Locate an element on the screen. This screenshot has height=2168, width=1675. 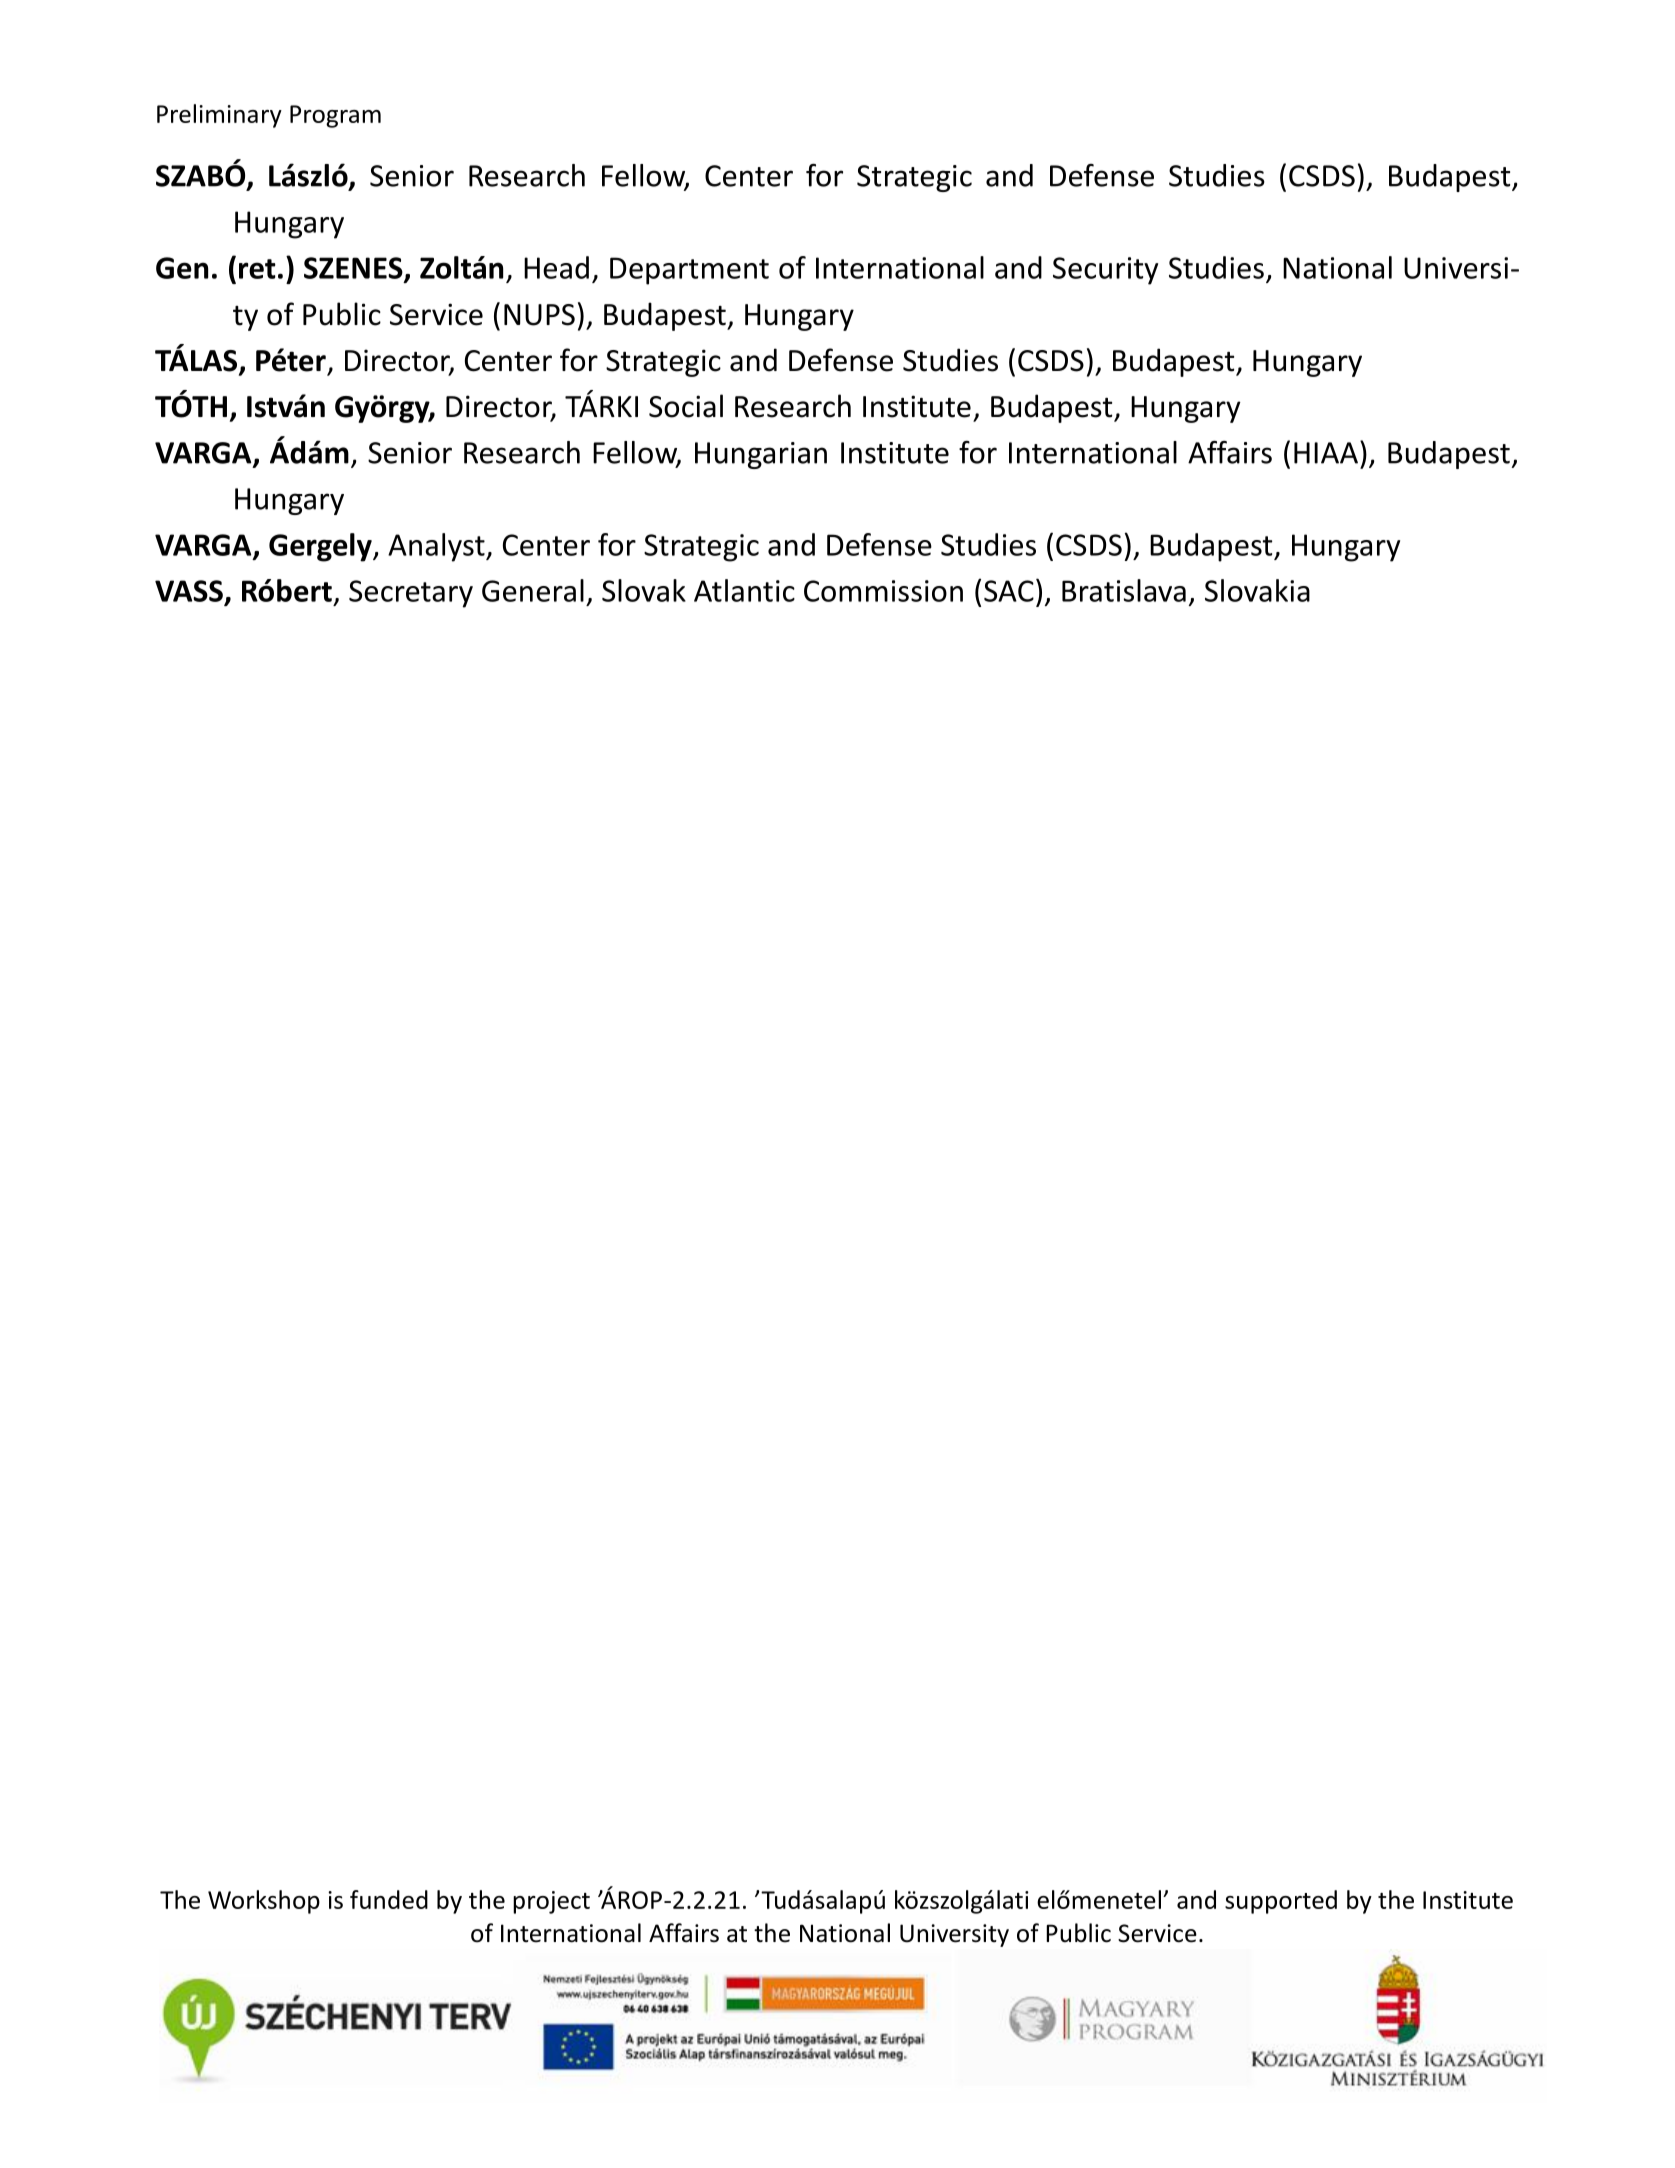
Atlantic is located at coordinates (744, 590).
